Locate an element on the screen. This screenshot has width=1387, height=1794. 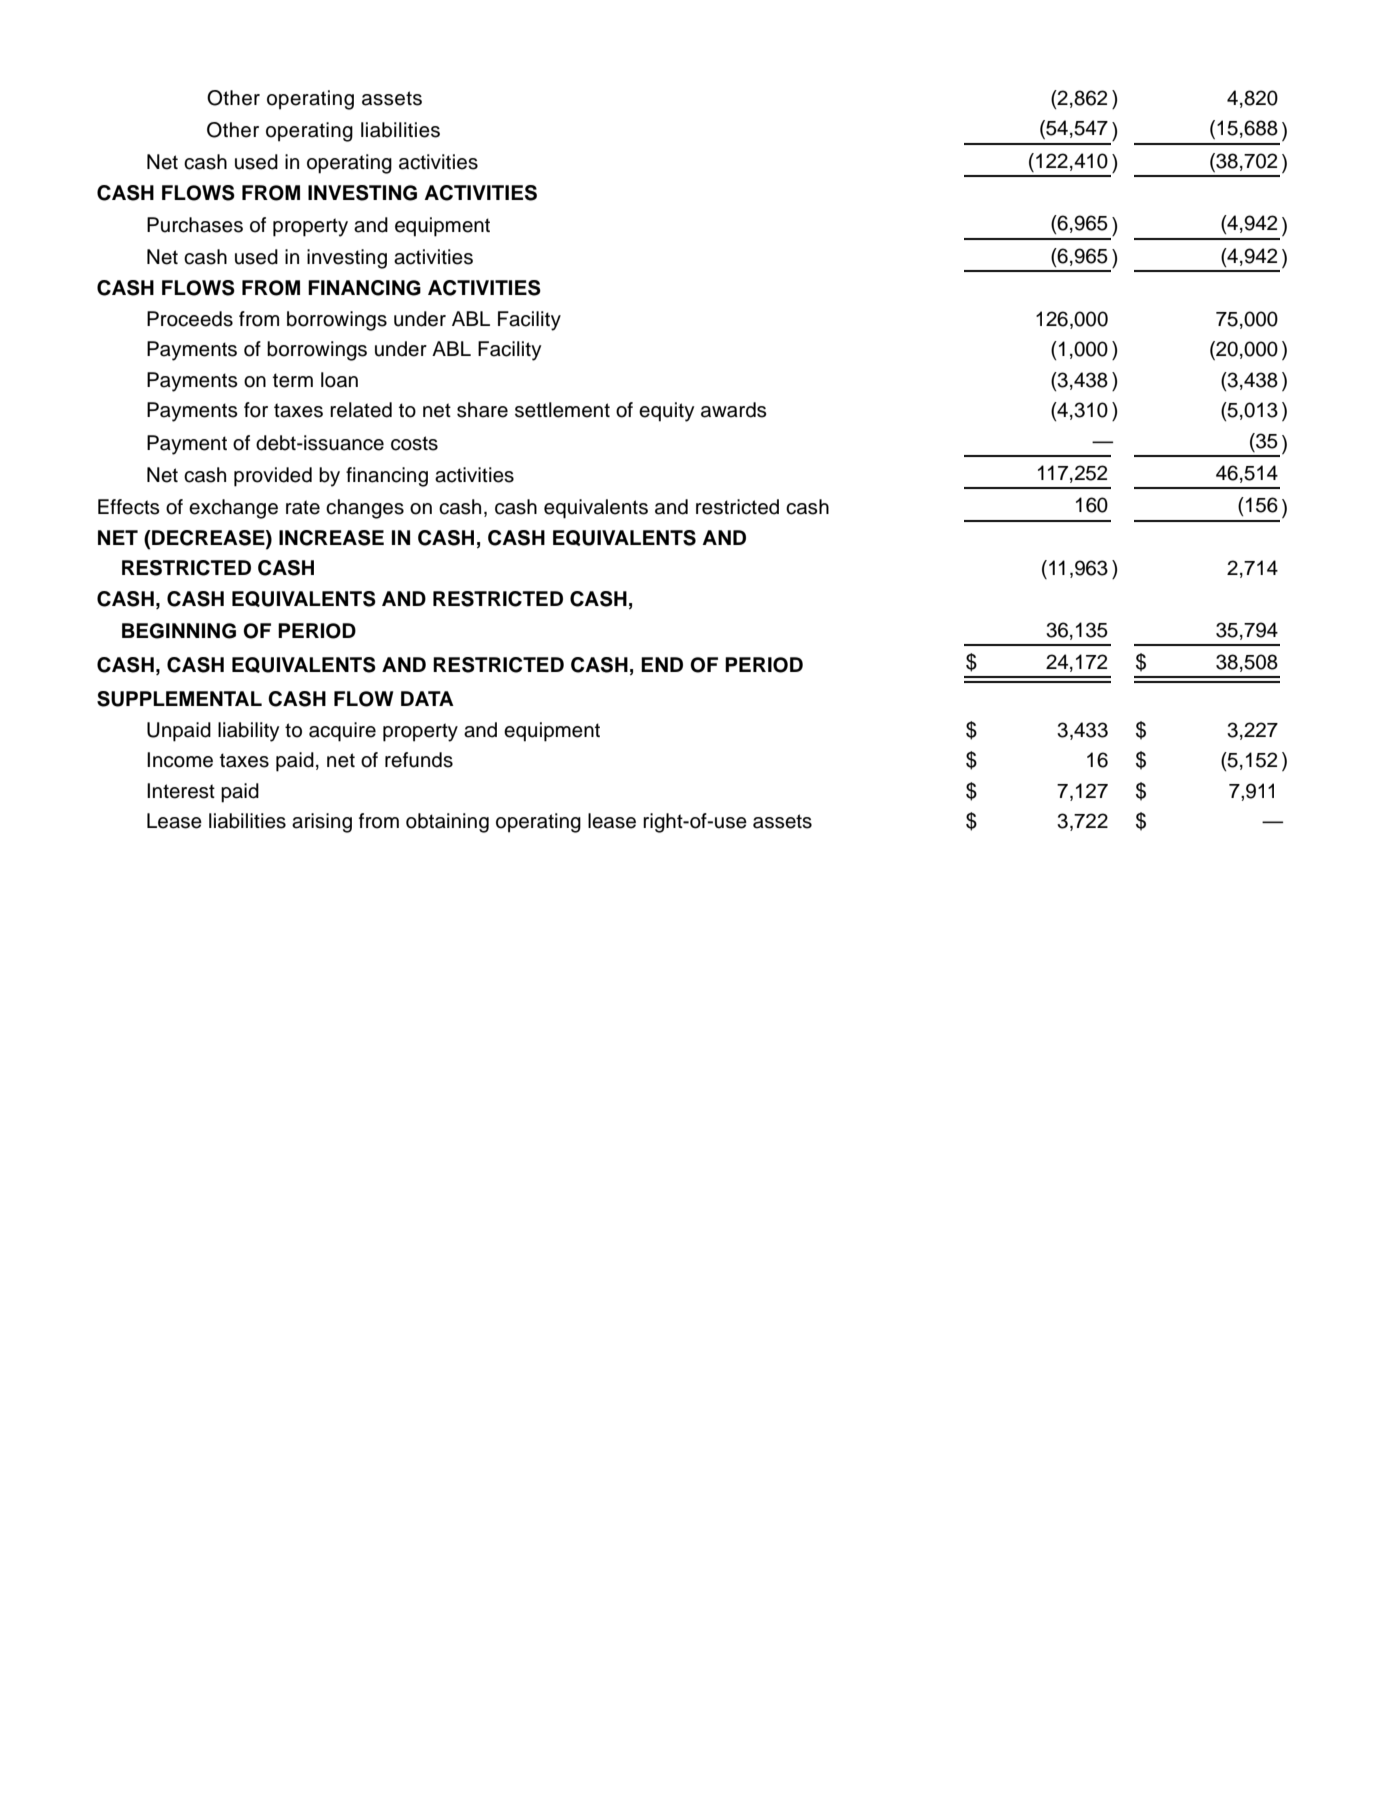
Purchases is located at coordinates (195, 225).
